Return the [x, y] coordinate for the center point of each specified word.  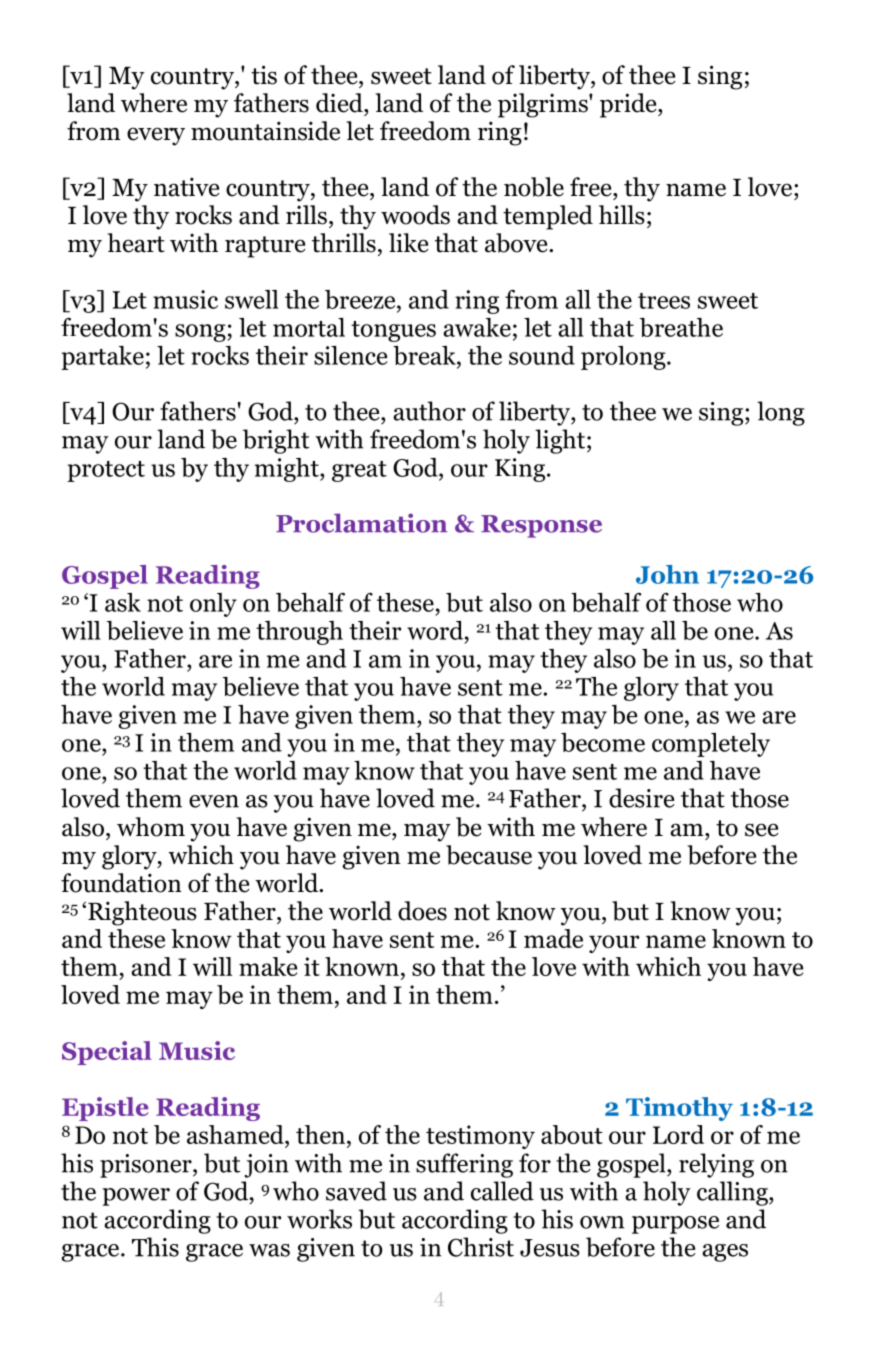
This [155, 1247]
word [436, 630]
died [340, 103]
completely [711, 745]
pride [629, 105]
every [156, 136]
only [213, 605]
